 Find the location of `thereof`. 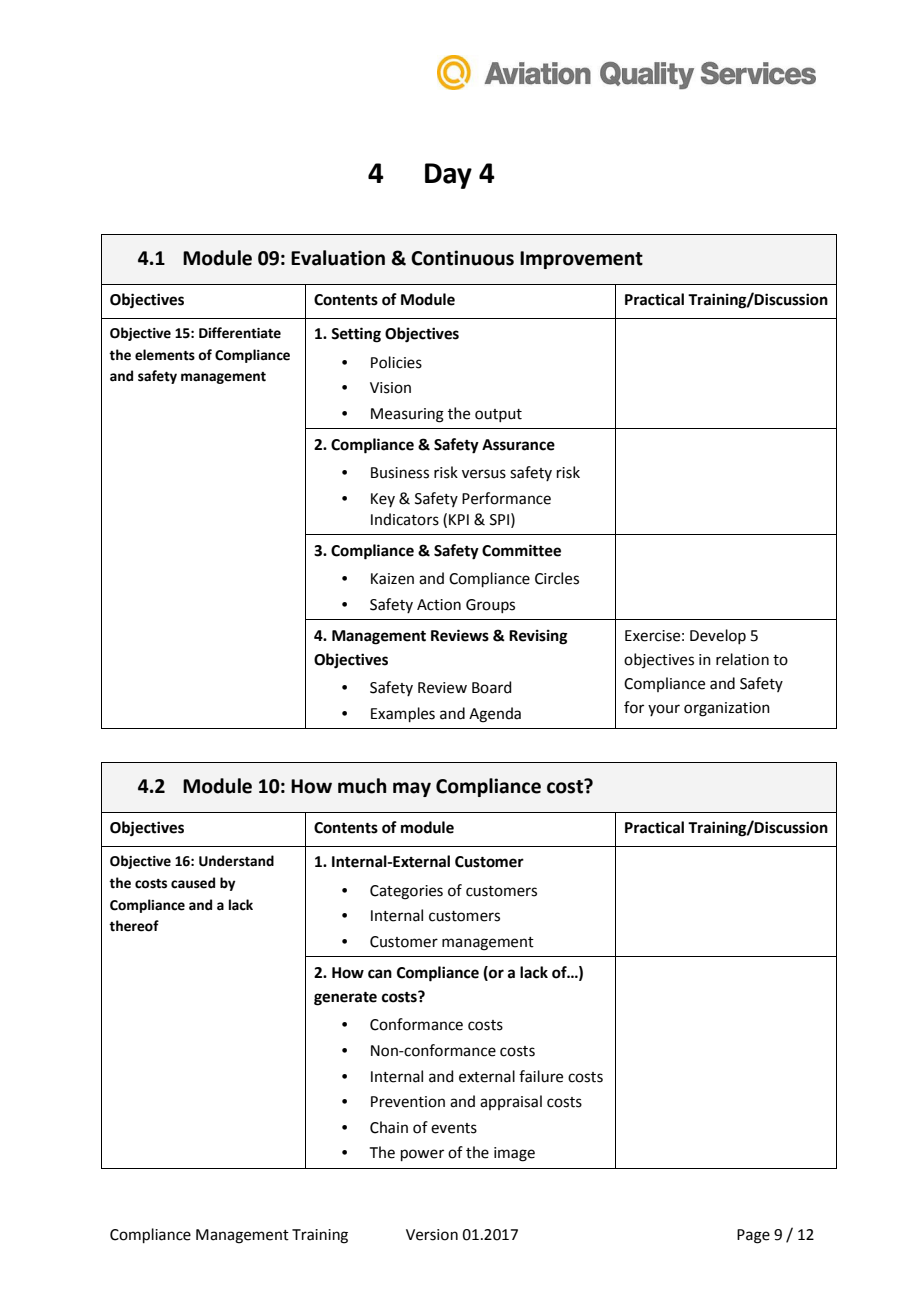

thereof is located at coordinates (134, 926).
